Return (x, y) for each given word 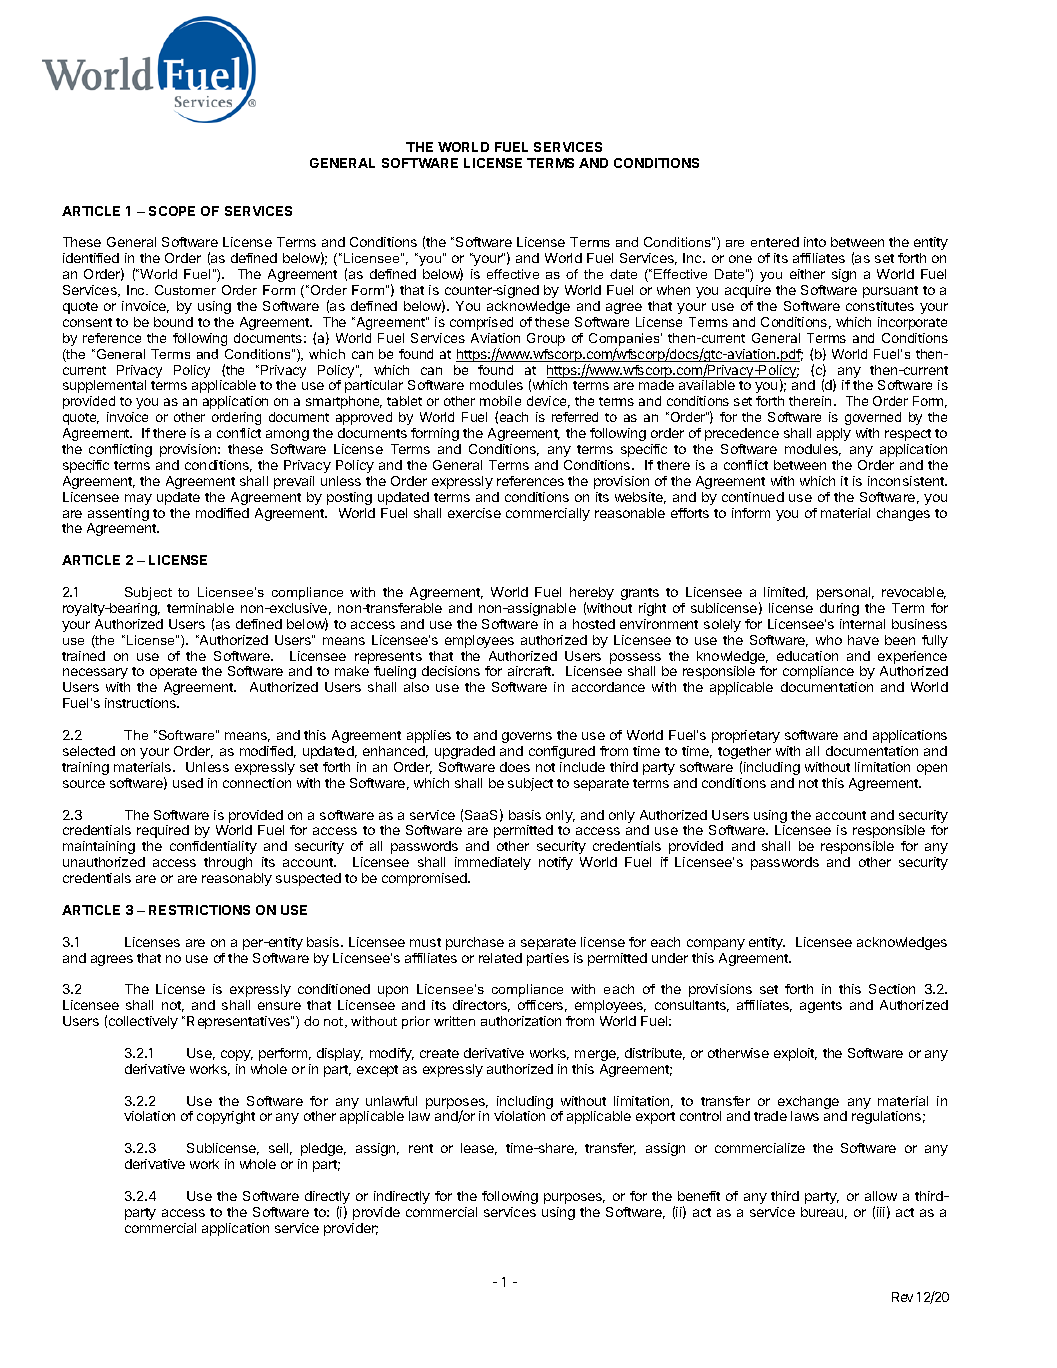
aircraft (530, 671)
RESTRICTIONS (199, 910)
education (807, 656)
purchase (475, 943)
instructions (142, 703)
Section (892, 989)
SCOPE (172, 211)
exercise (474, 513)
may (138, 499)
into (815, 242)
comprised (481, 323)
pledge (323, 1149)
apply (834, 434)
